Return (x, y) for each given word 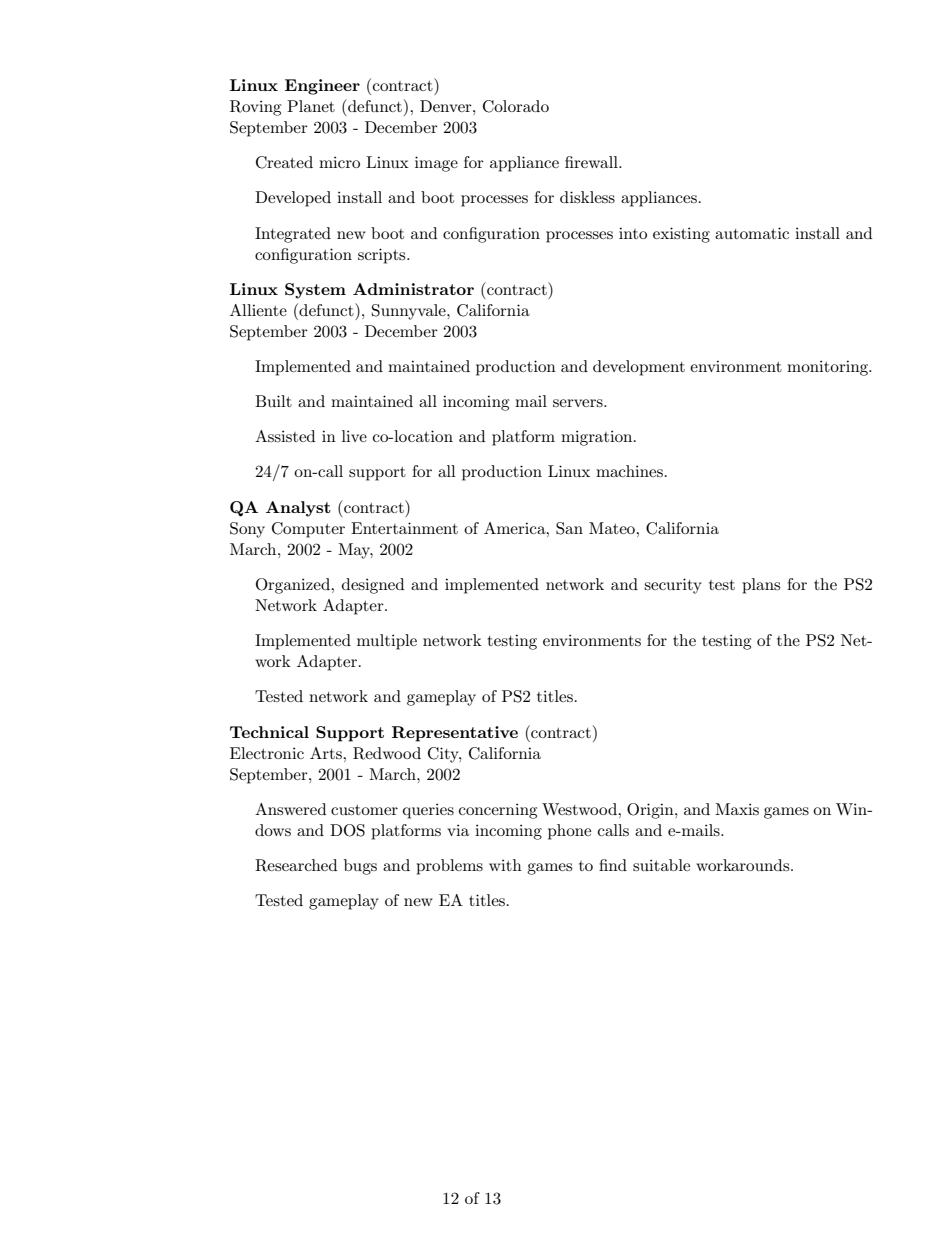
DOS (347, 830)
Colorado (516, 106)
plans (761, 586)
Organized (294, 586)
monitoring (829, 368)
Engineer (322, 87)
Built (273, 401)
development (639, 368)
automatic (752, 233)
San (569, 528)
